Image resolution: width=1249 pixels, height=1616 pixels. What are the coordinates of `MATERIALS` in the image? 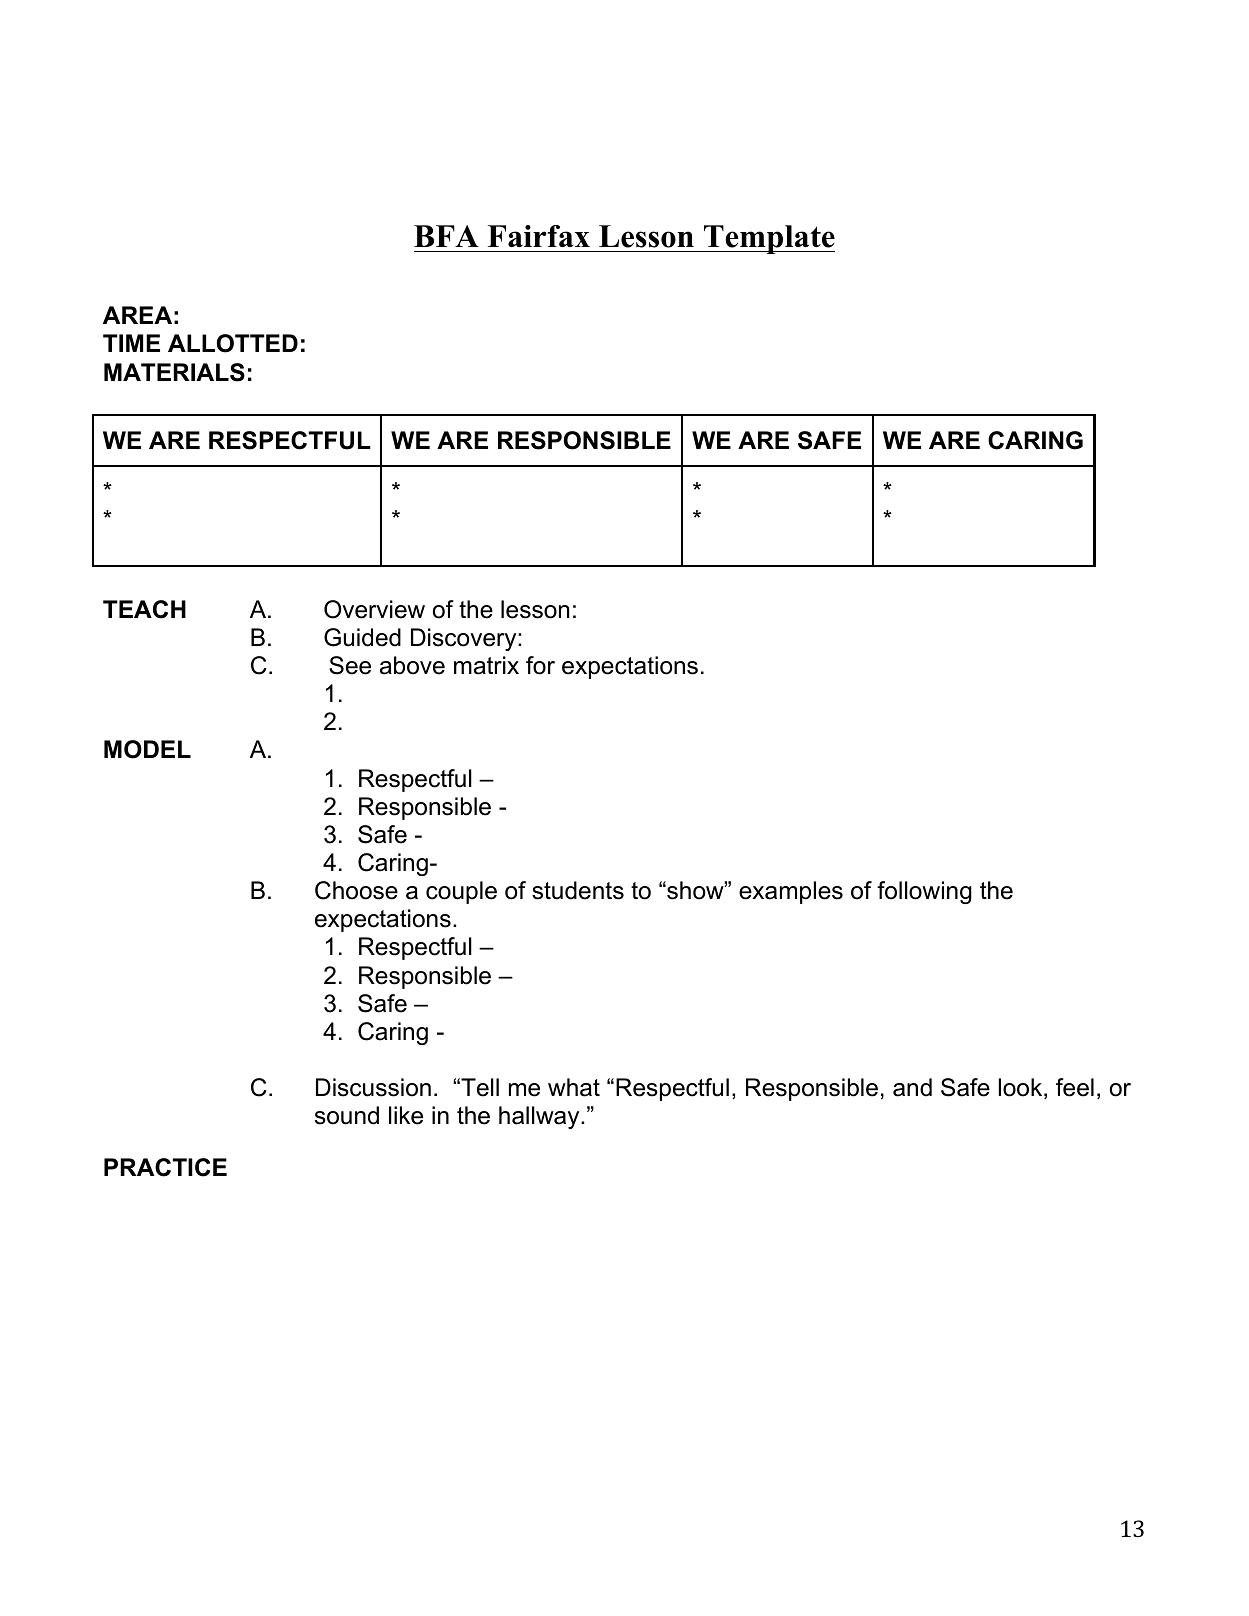 It's located at (174, 372).
